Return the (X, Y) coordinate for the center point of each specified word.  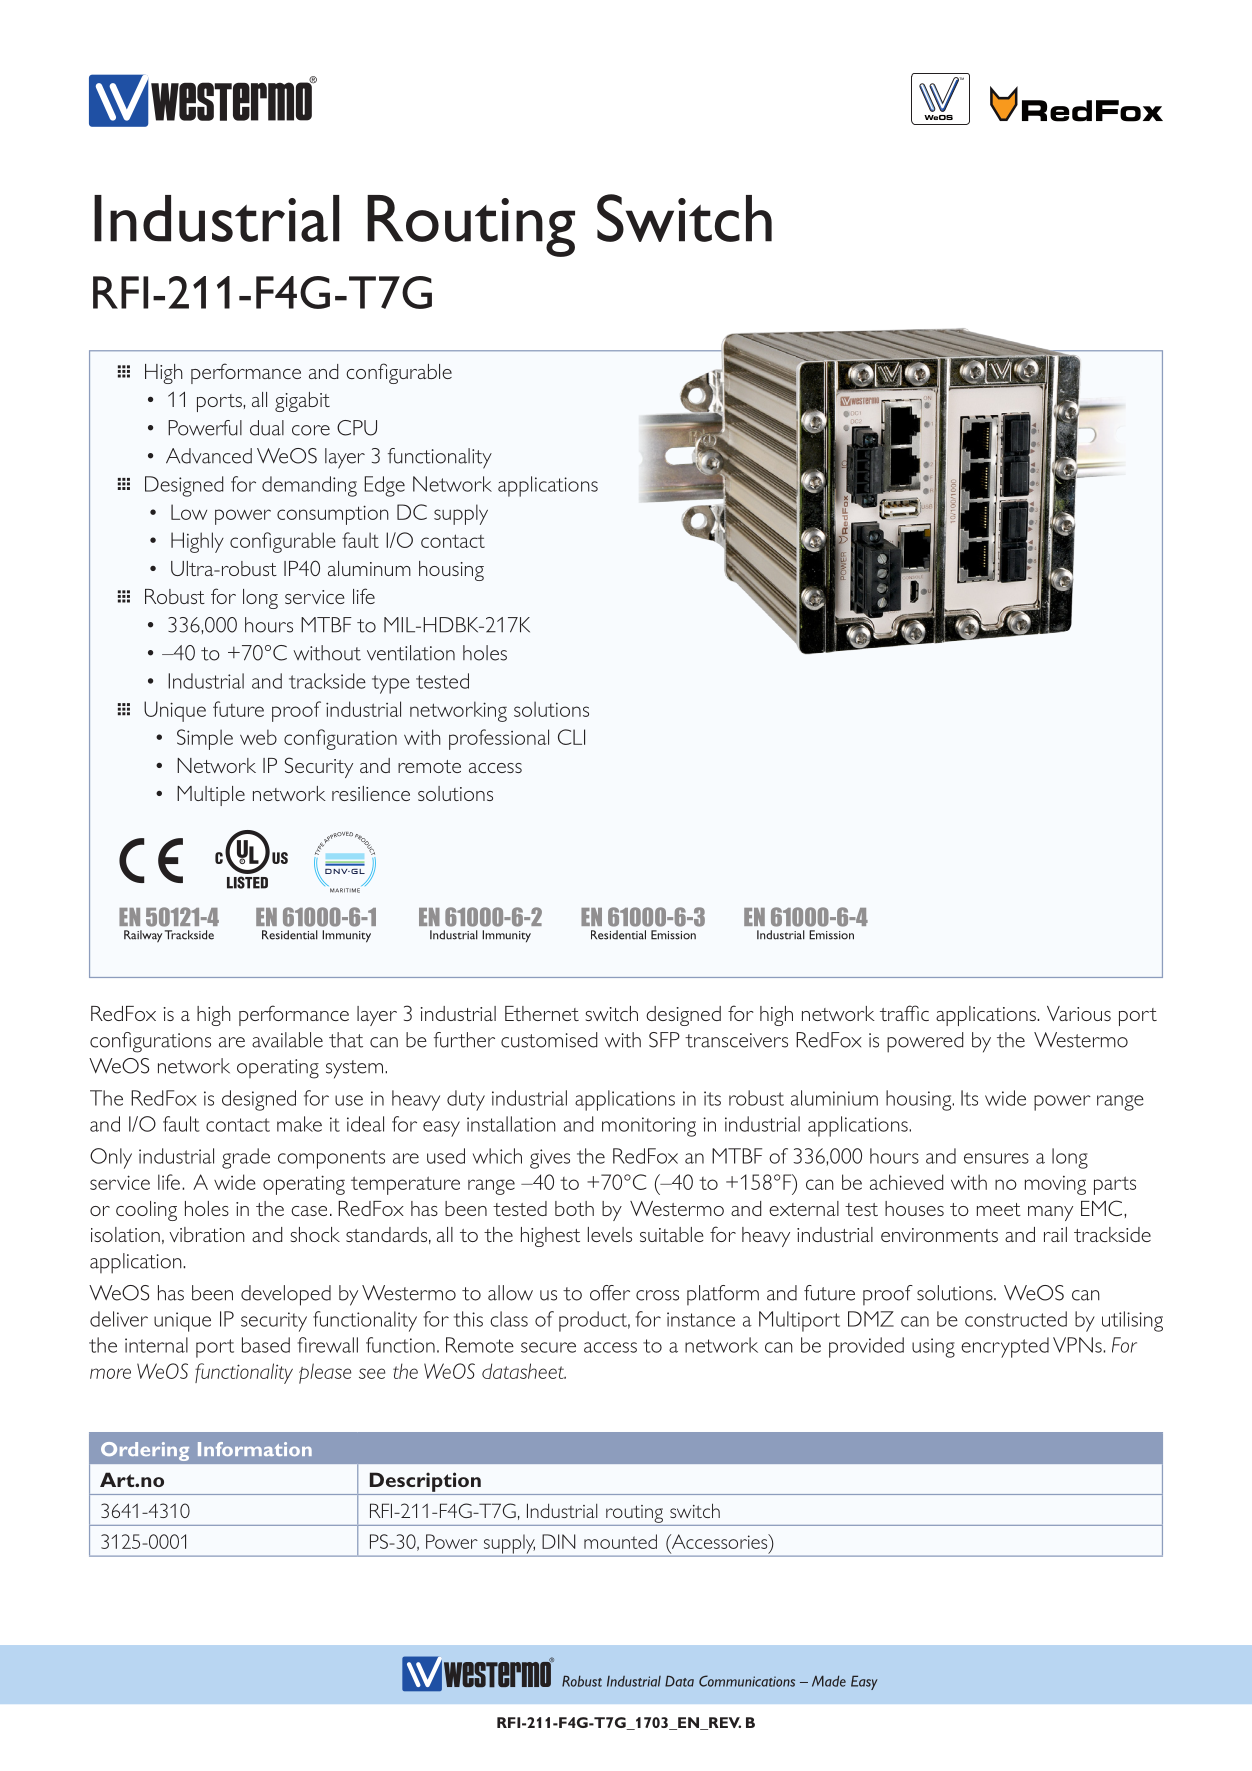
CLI (571, 737)
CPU (357, 428)
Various (1079, 1013)
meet (999, 1209)
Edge (385, 486)
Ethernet (542, 1013)
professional (499, 739)
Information (255, 1449)
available (287, 1040)
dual (267, 428)
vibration (207, 1234)
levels (610, 1234)
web (258, 737)
